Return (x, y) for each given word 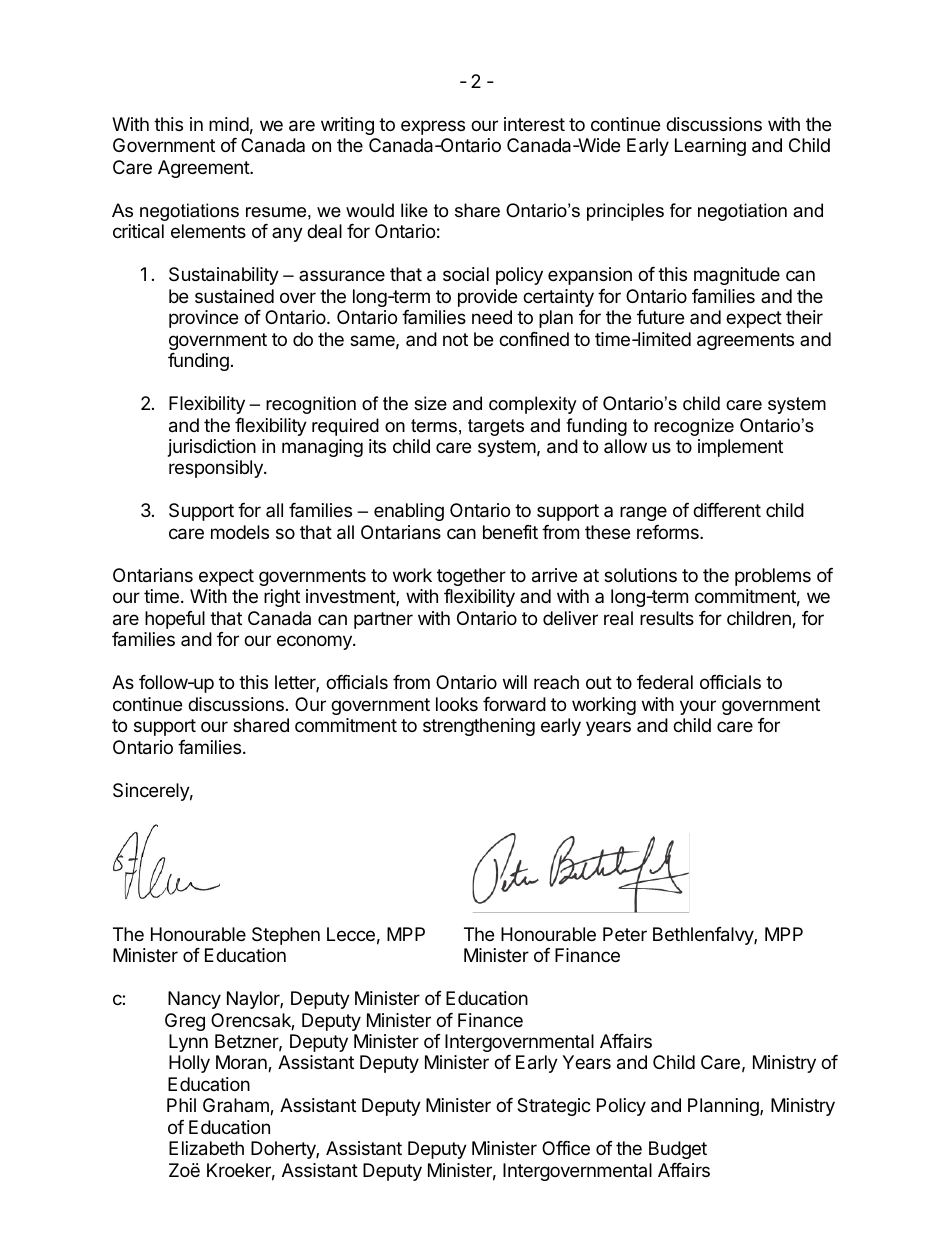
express (433, 127)
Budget (678, 1150)
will (515, 682)
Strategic (554, 1107)
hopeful (175, 620)
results (667, 618)
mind (229, 124)
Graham (237, 1106)
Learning (710, 147)
